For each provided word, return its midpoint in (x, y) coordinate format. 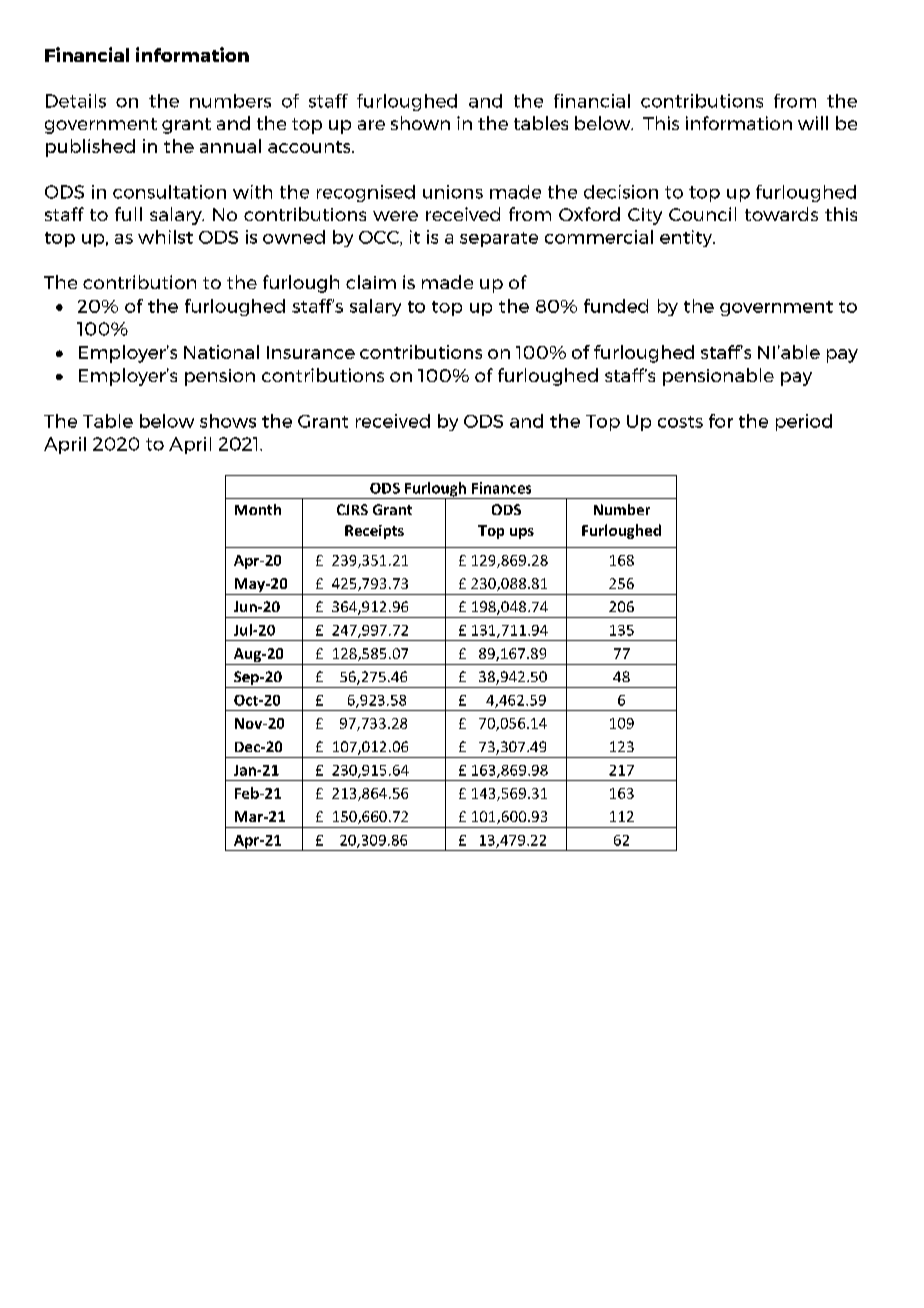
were (395, 216)
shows (228, 421)
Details (76, 101)
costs (680, 422)
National (221, 352)
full (128, 214)
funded (616, 306)
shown (420, 123)
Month (258, 509)
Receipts (374, 532)
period (804, 422)
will (813, 123)
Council (702, 214)
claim (371, 282)
